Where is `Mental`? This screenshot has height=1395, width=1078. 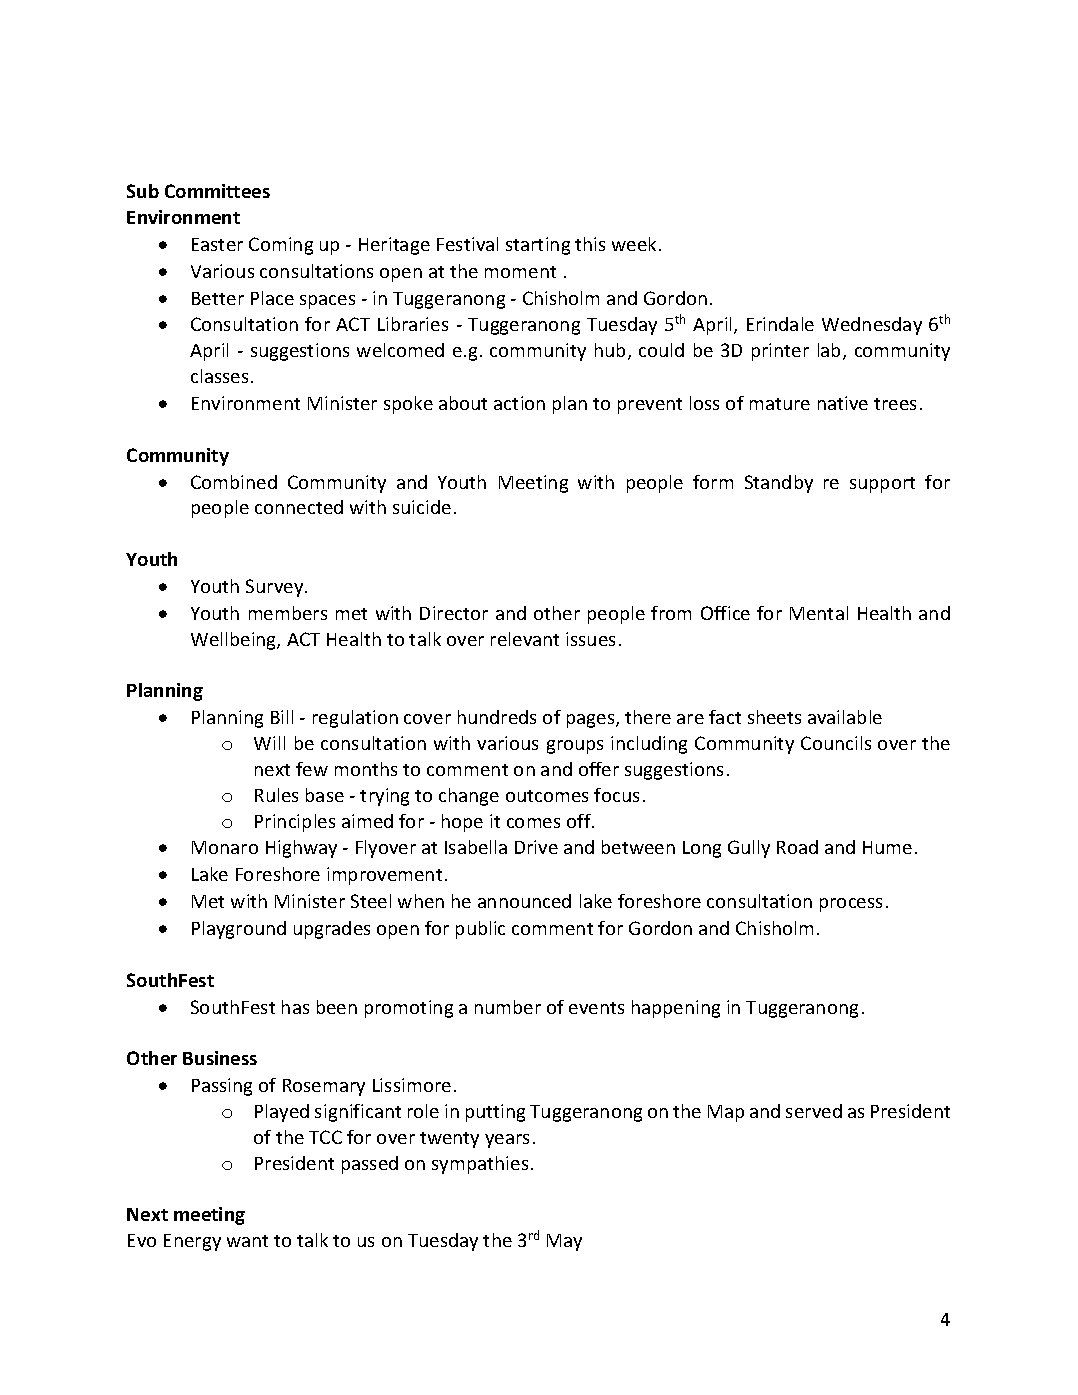 Mental is located at coordinates (819, 613).
